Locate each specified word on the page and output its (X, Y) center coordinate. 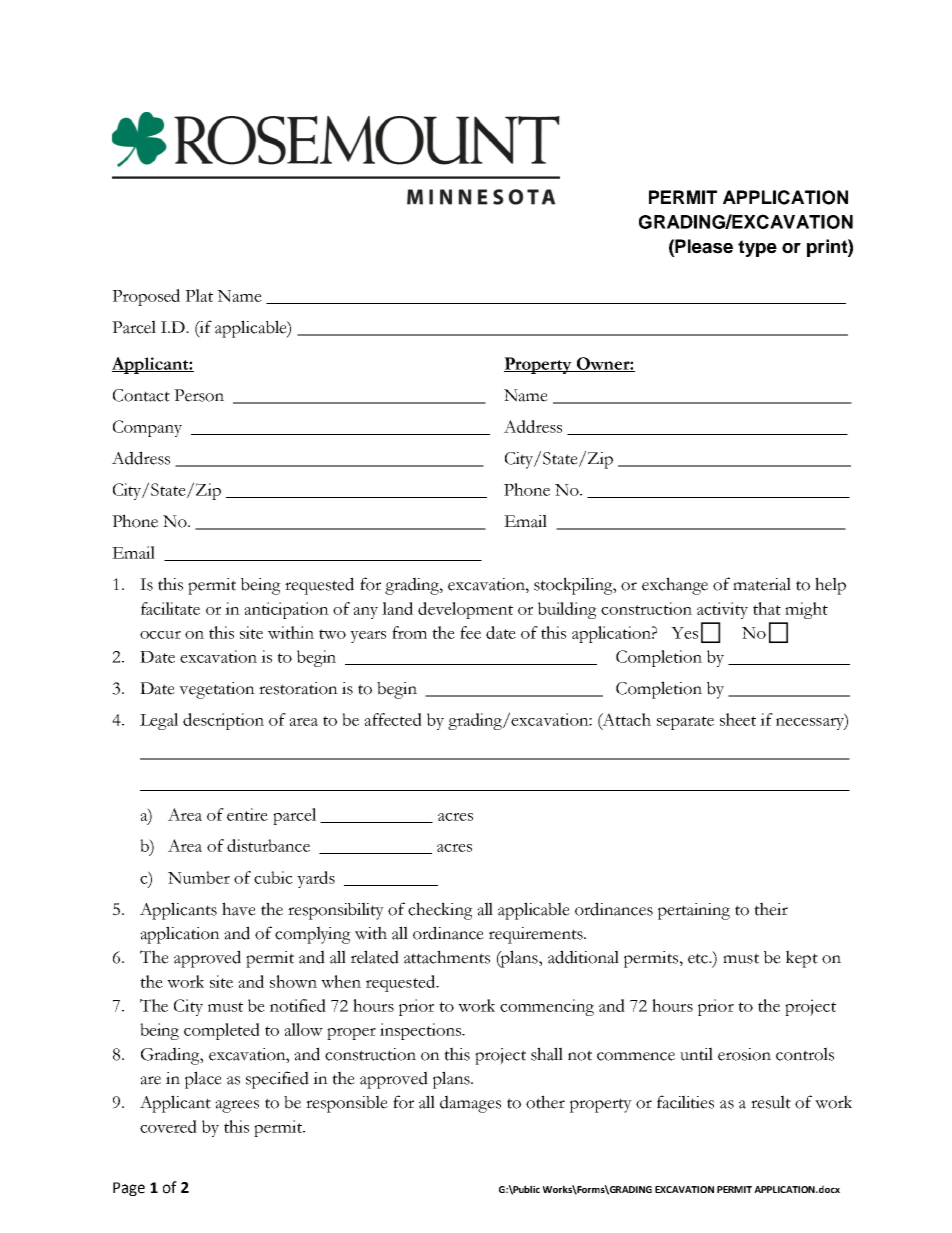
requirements (537, 935)
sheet (738, 719)
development (465, 610)
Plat (199, 295)
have (239, 909)
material (762, 584)
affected (393, 719)
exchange (675, 586)
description (223, 721)
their (771, 909)
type (757, 248)
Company (147, 428)
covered (168, 1126)
